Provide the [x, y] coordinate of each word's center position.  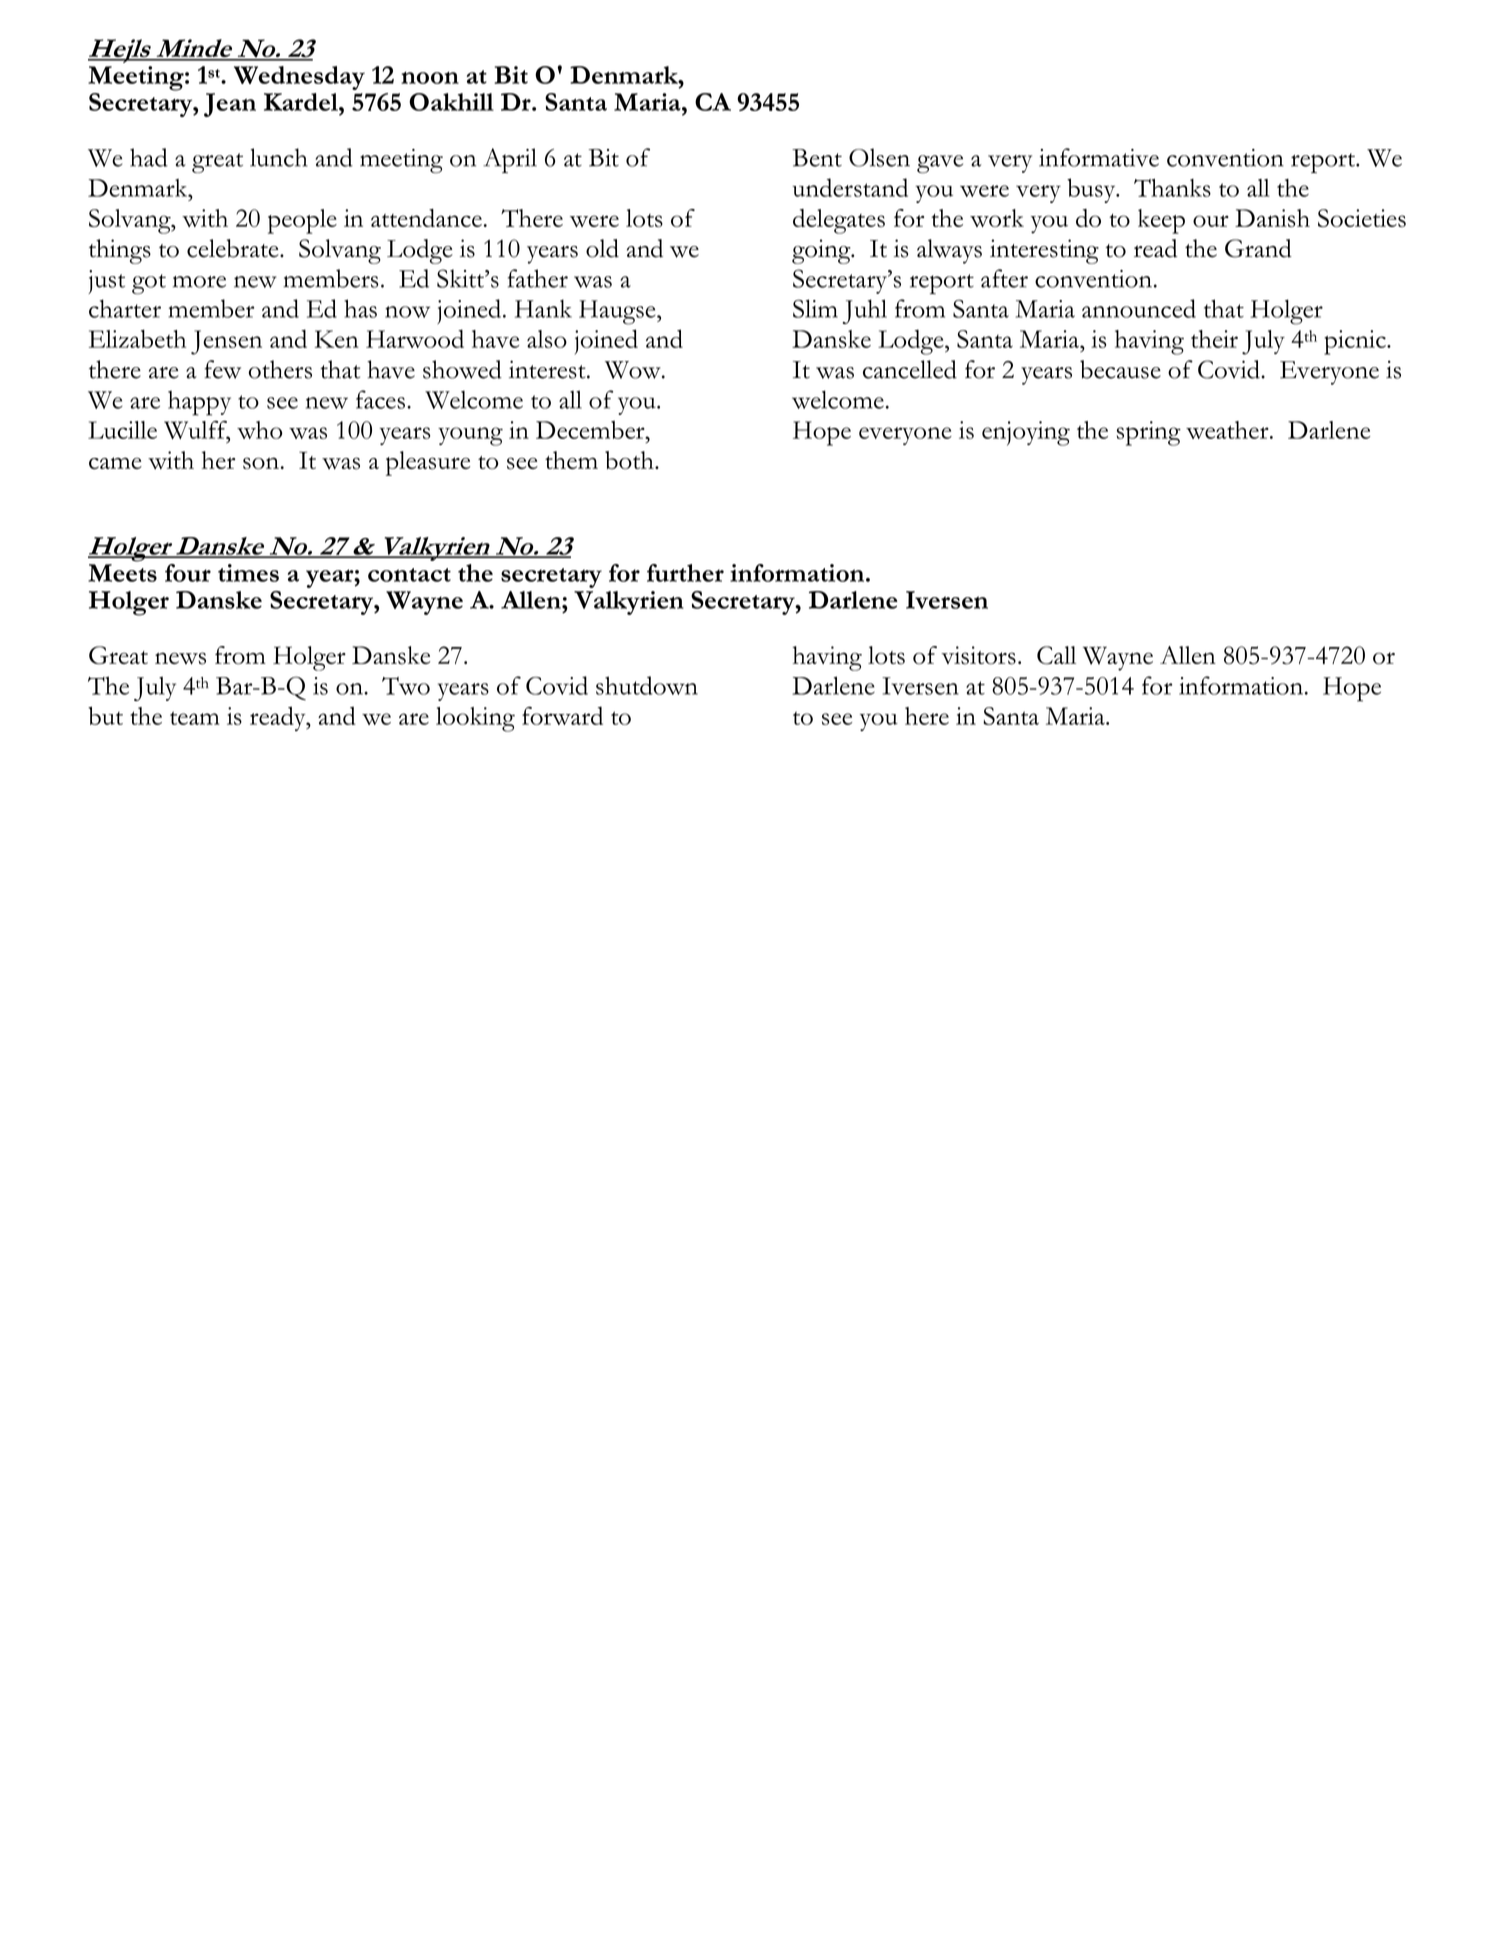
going [822, 251]
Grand [1258, 248]
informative [1099, 157]
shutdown [647, 685]
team [195, 718]
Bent [817, 158]
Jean [230, 105]
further [685, 573]
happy [199, 403]
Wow [634, 370]
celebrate [234, 248]
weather [1228, 430]
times [248, 573]
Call [1056, 655]
